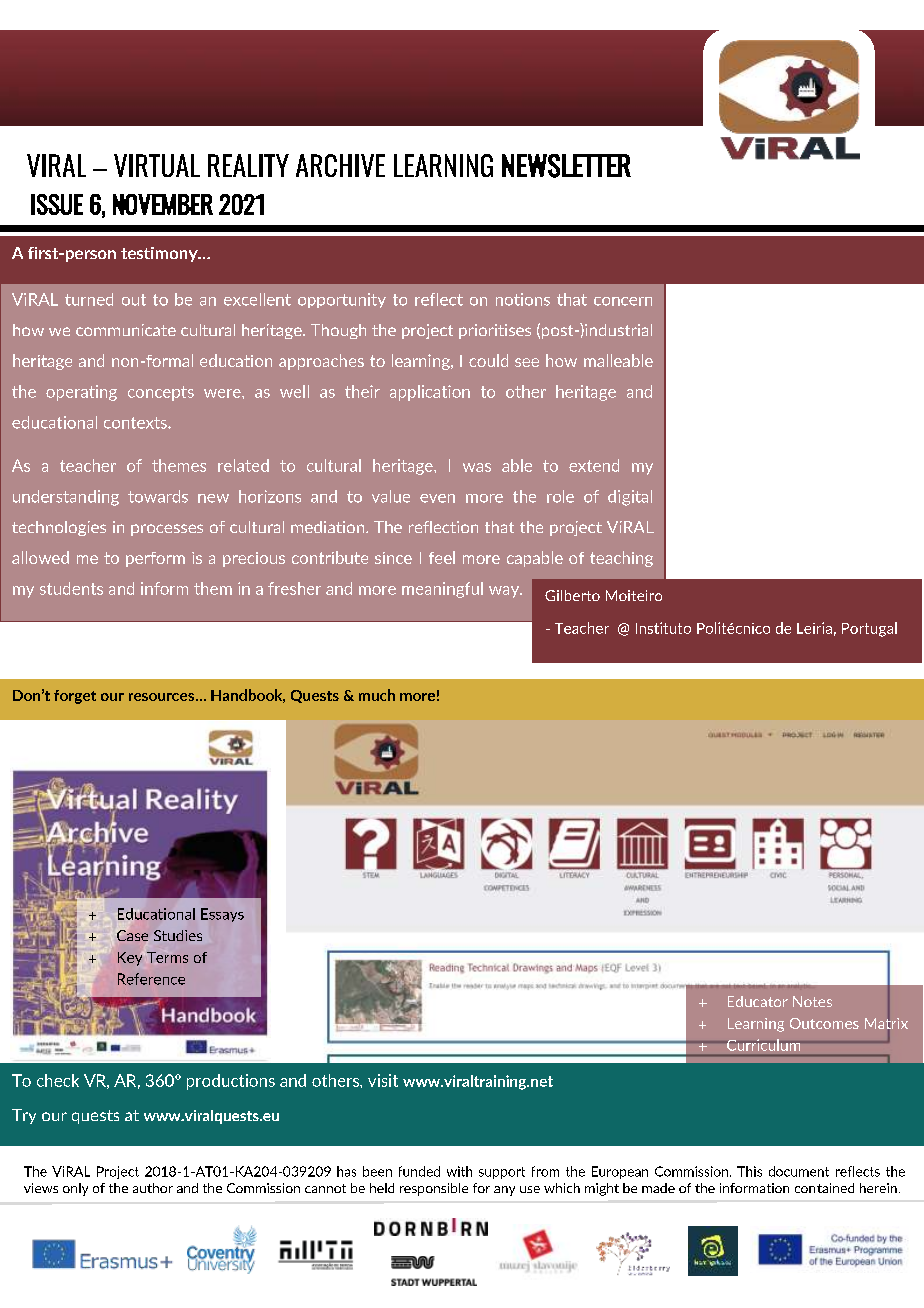 The width and height of the screenshot is (924, 1308). I want to click on with, so click(459, 1171).
